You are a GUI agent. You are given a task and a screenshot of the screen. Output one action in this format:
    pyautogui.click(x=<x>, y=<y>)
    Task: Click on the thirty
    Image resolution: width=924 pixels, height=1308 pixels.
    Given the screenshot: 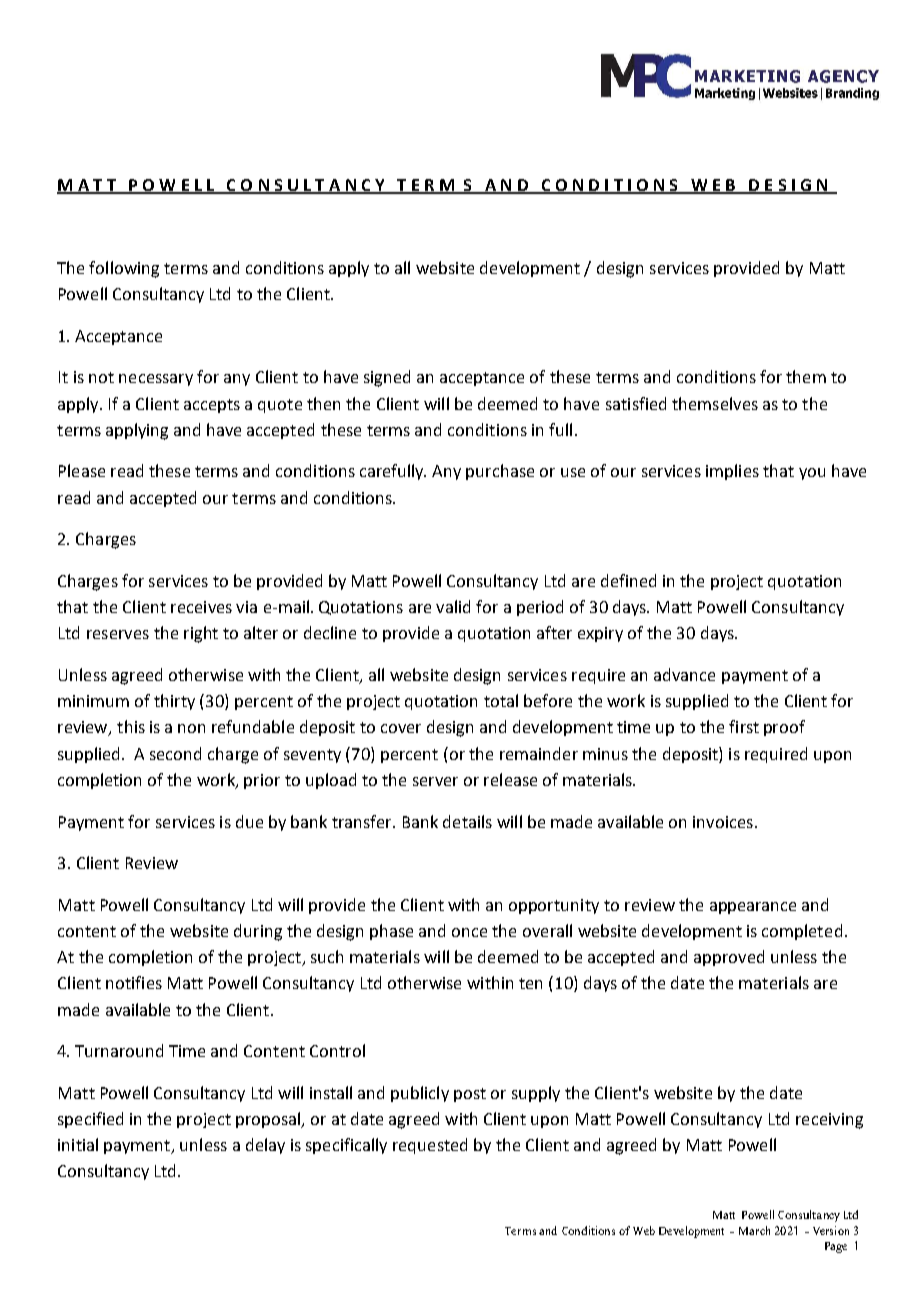 What is the action you would take?
    pyautogui.click(x=174, y=702)
